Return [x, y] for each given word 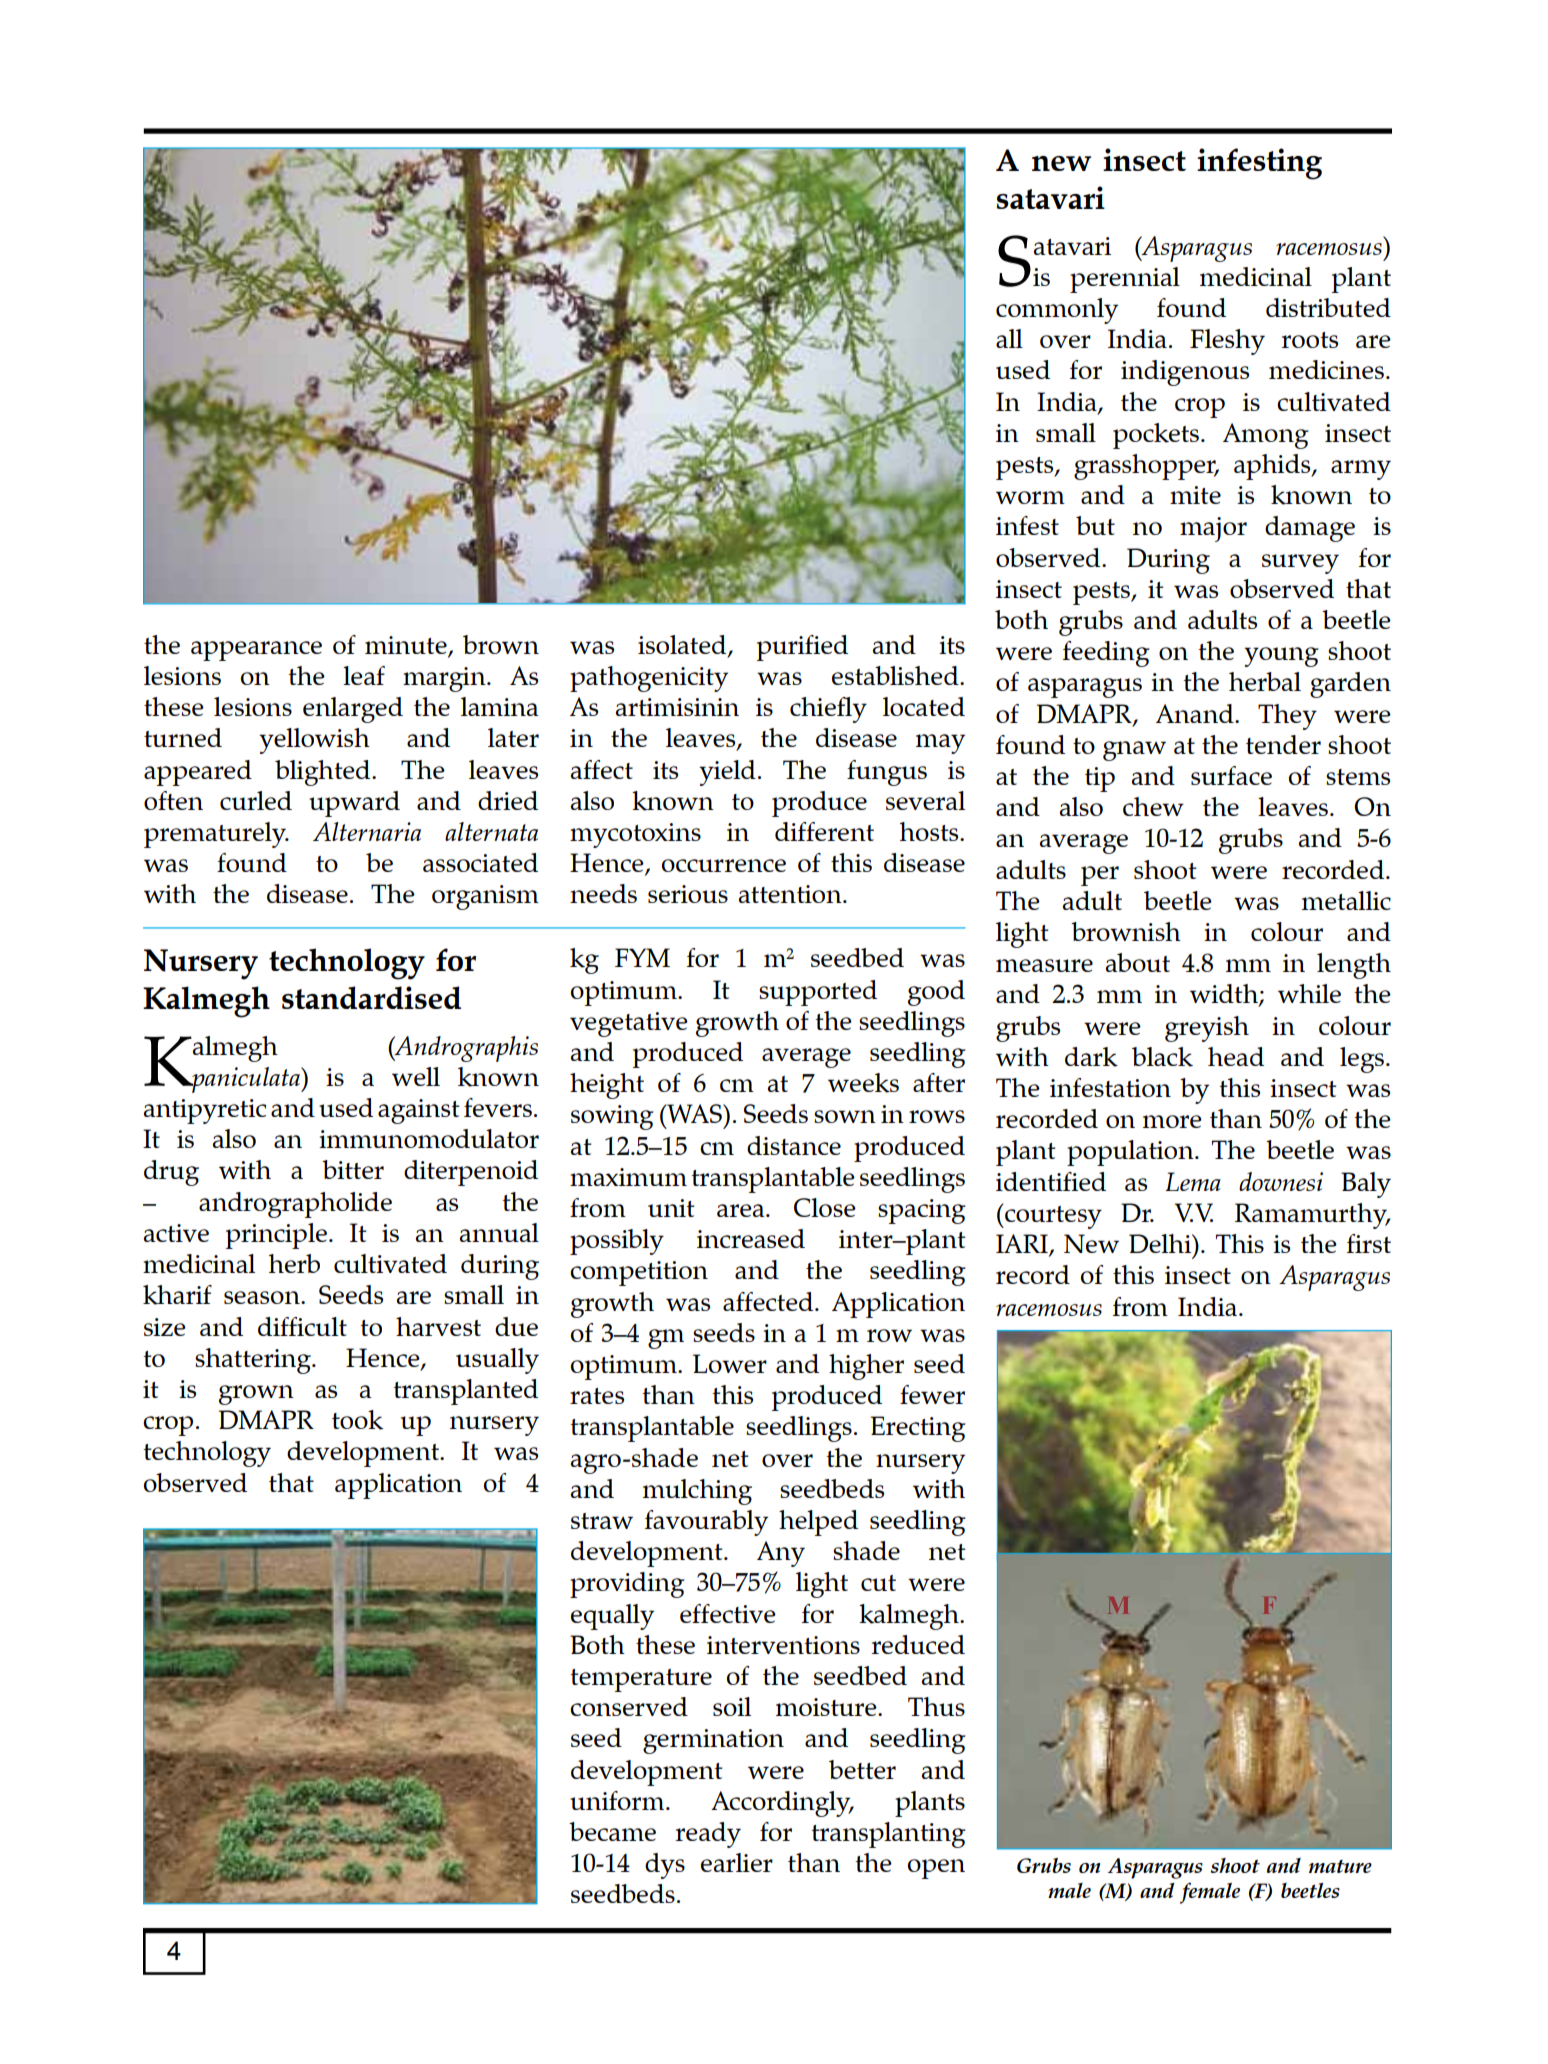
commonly [1057, 311]
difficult [302, 1326]
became [612, 1831]
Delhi [1161, 1243]
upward [354, 804]
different [824, 831]
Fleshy [1227, 342]
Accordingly [782, 1804]
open [936, 1869]
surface [1231, 775]
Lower [730, 1363]
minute [407, 646]
